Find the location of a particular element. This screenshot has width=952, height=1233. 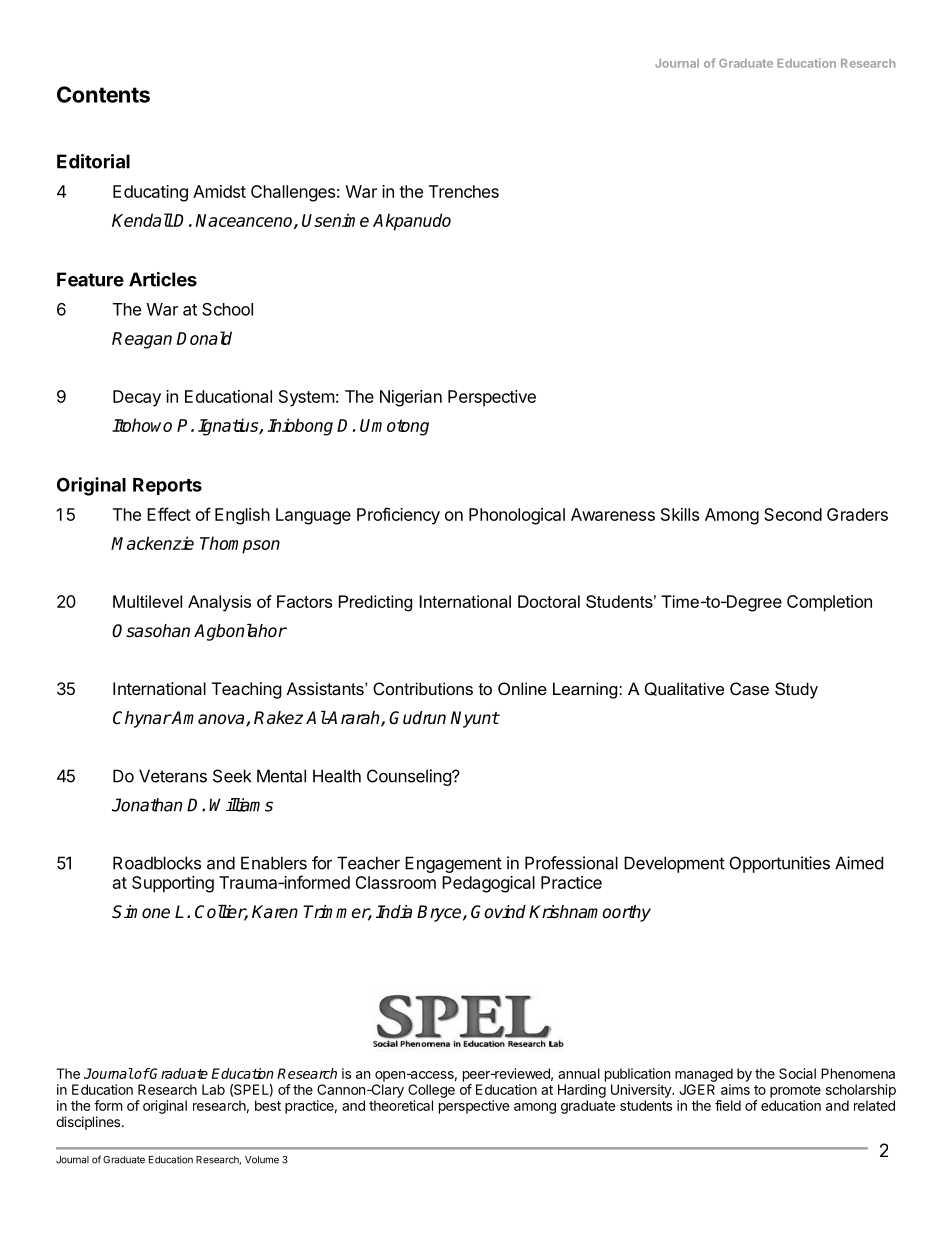

Phonological is located at coordinates (517, 516).
